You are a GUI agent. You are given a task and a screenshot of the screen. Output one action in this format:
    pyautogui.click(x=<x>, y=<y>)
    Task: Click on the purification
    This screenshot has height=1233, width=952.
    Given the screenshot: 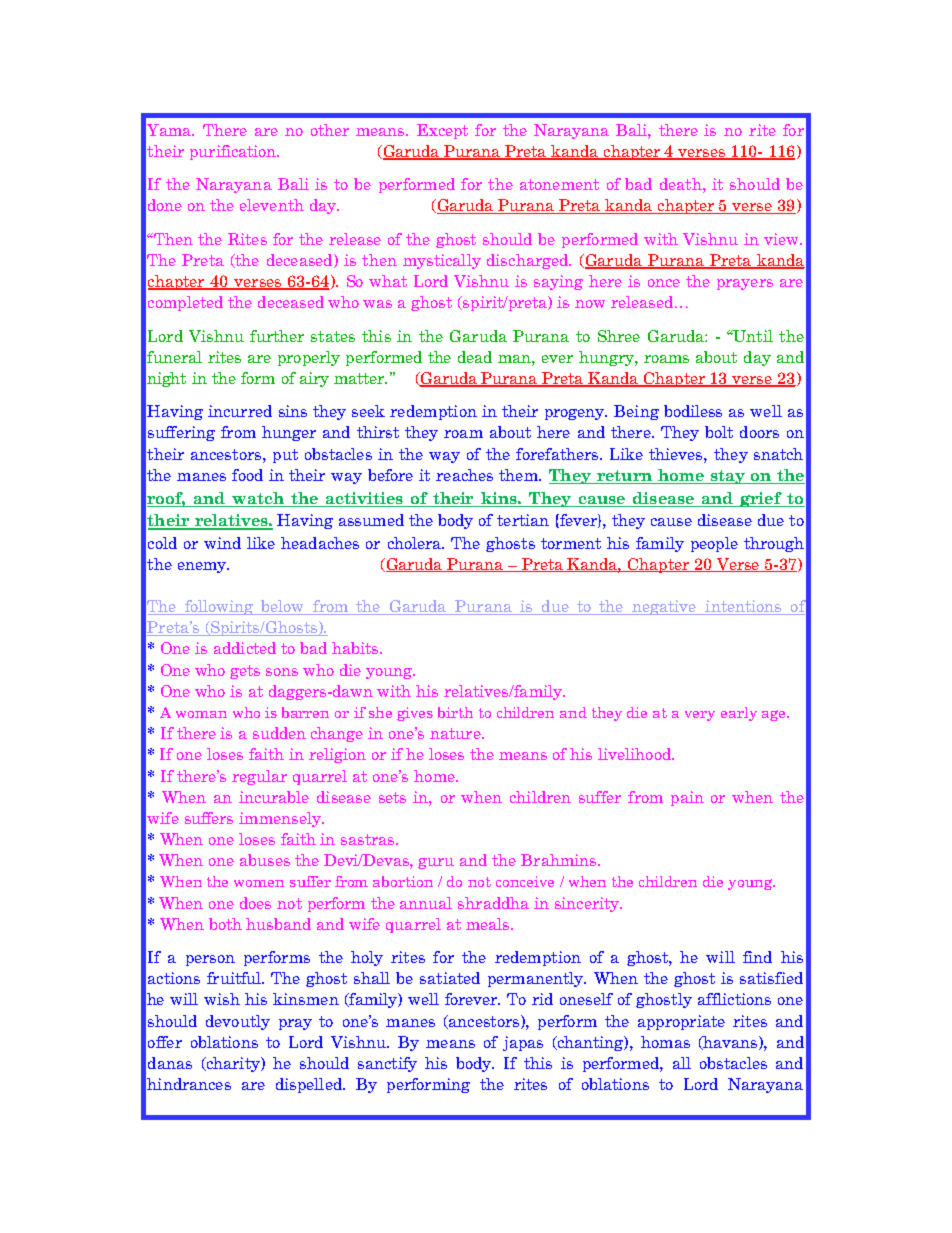 What is the action you would take?
    pyautogui.click(x=234, y=152)
